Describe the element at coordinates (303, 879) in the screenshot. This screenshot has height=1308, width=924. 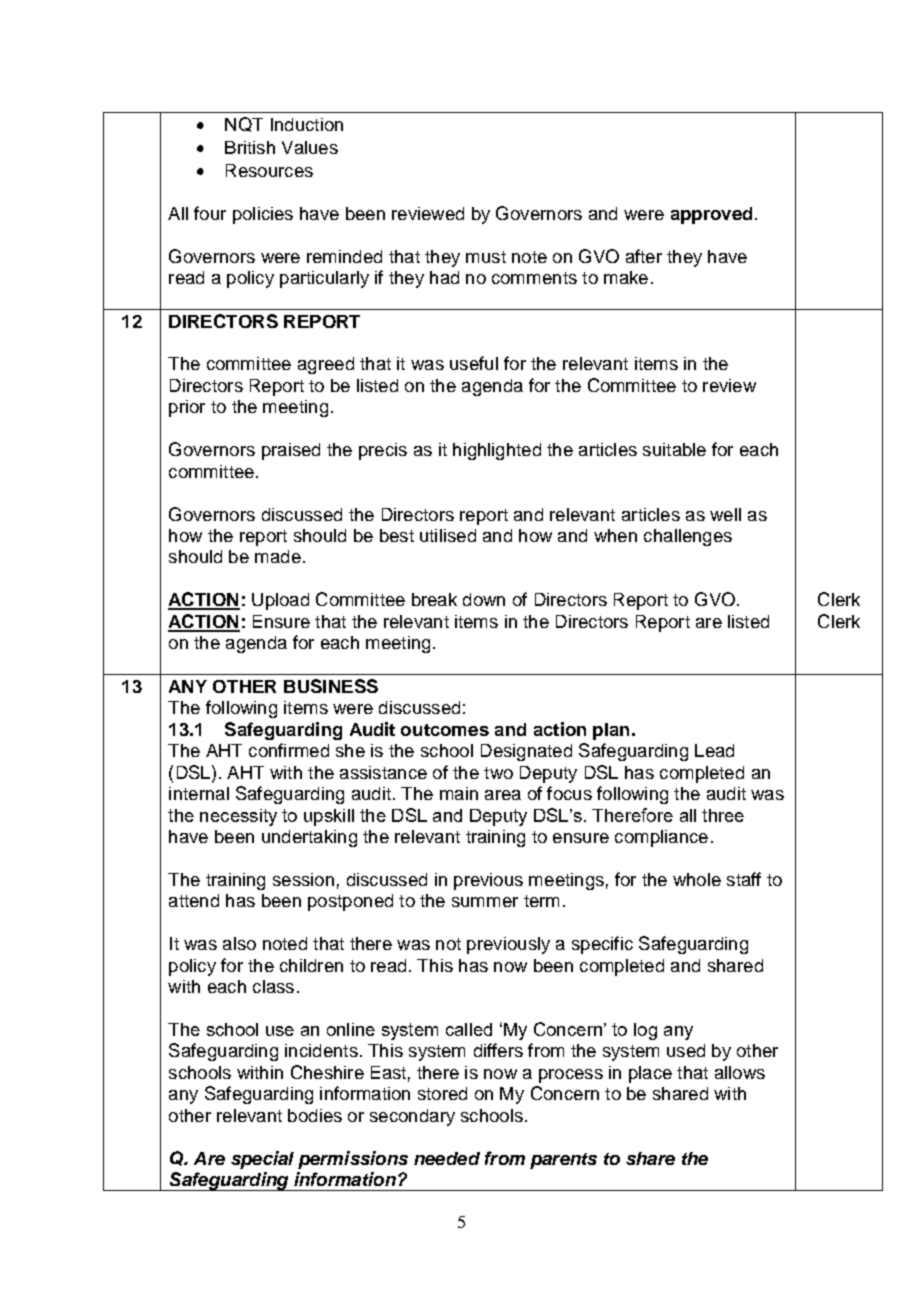
I see `session` at that location.
